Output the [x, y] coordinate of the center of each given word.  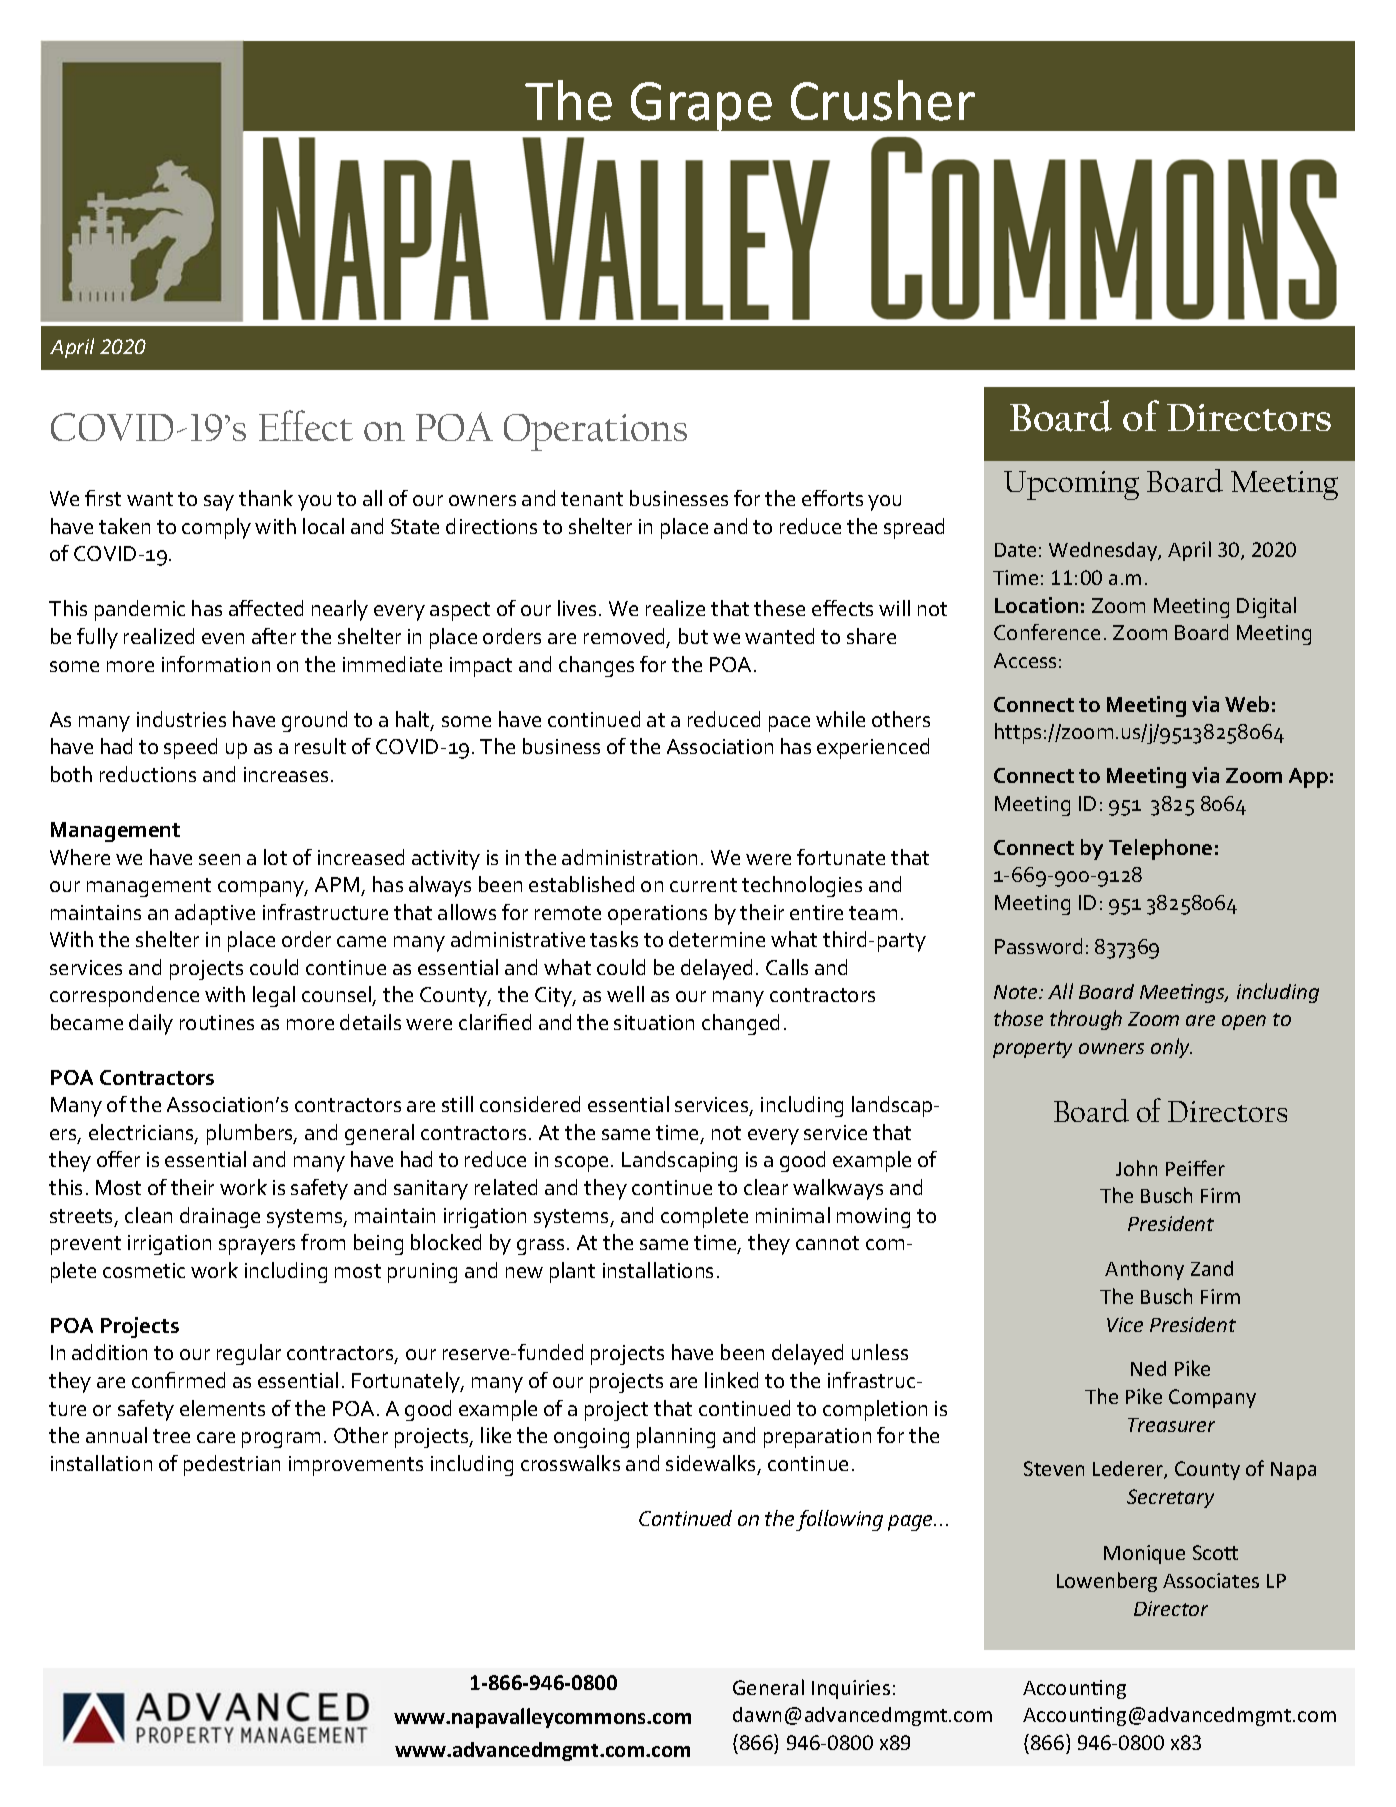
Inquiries [851, 1689]
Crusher [883, 100]
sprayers [257, 1247]
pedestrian [232, 1465]
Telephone [1160, 849]
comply [216, 528]
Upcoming [1071, 485]
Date [1015, 550]
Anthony [1144, 1270]
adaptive [215, 914]
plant [572, 1272]
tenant [592, 499]
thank [266, 498]
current [703, 885]
